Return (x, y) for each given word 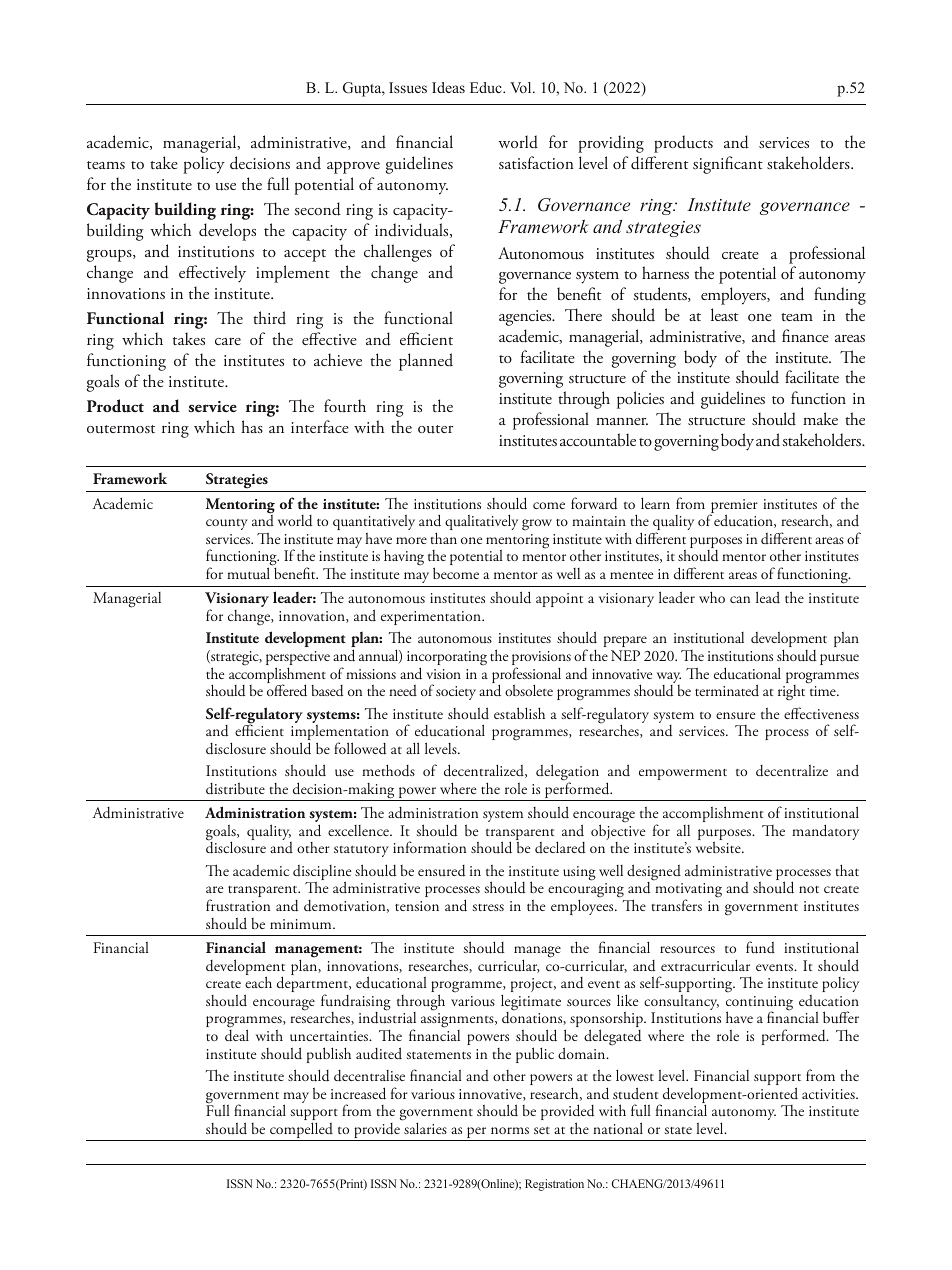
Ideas (448, 87)
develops (227, 232)
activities (829, 1094)
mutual (248, 573)
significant (728, 165)
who (712, 597)
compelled (301, 1131)
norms (510, 1130)
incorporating (447, 659)
